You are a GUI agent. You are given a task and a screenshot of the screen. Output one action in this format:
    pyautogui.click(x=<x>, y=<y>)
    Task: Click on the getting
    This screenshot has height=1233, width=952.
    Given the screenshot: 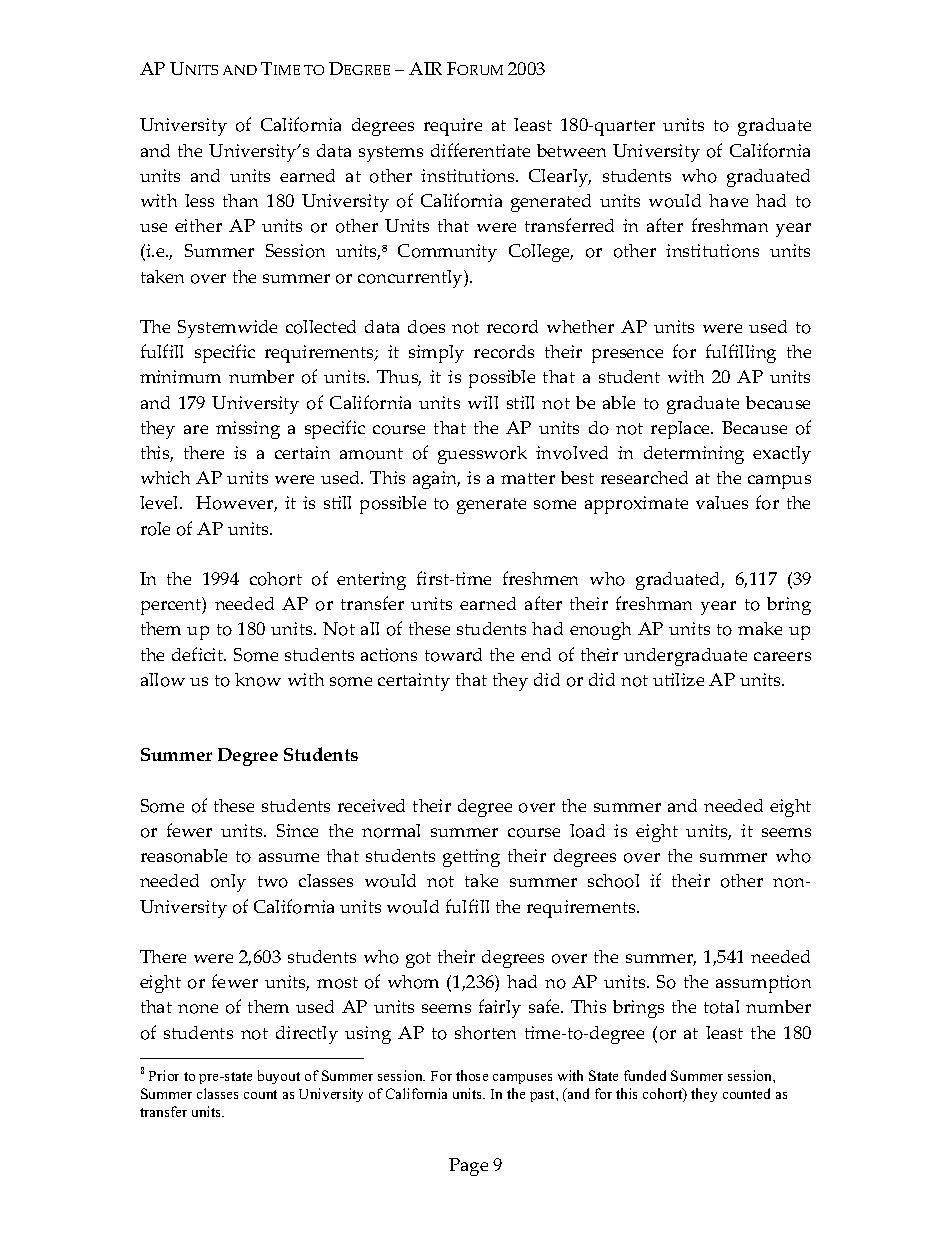 What is the action you would take?
    pyautogui.click(x=471, y=858)
